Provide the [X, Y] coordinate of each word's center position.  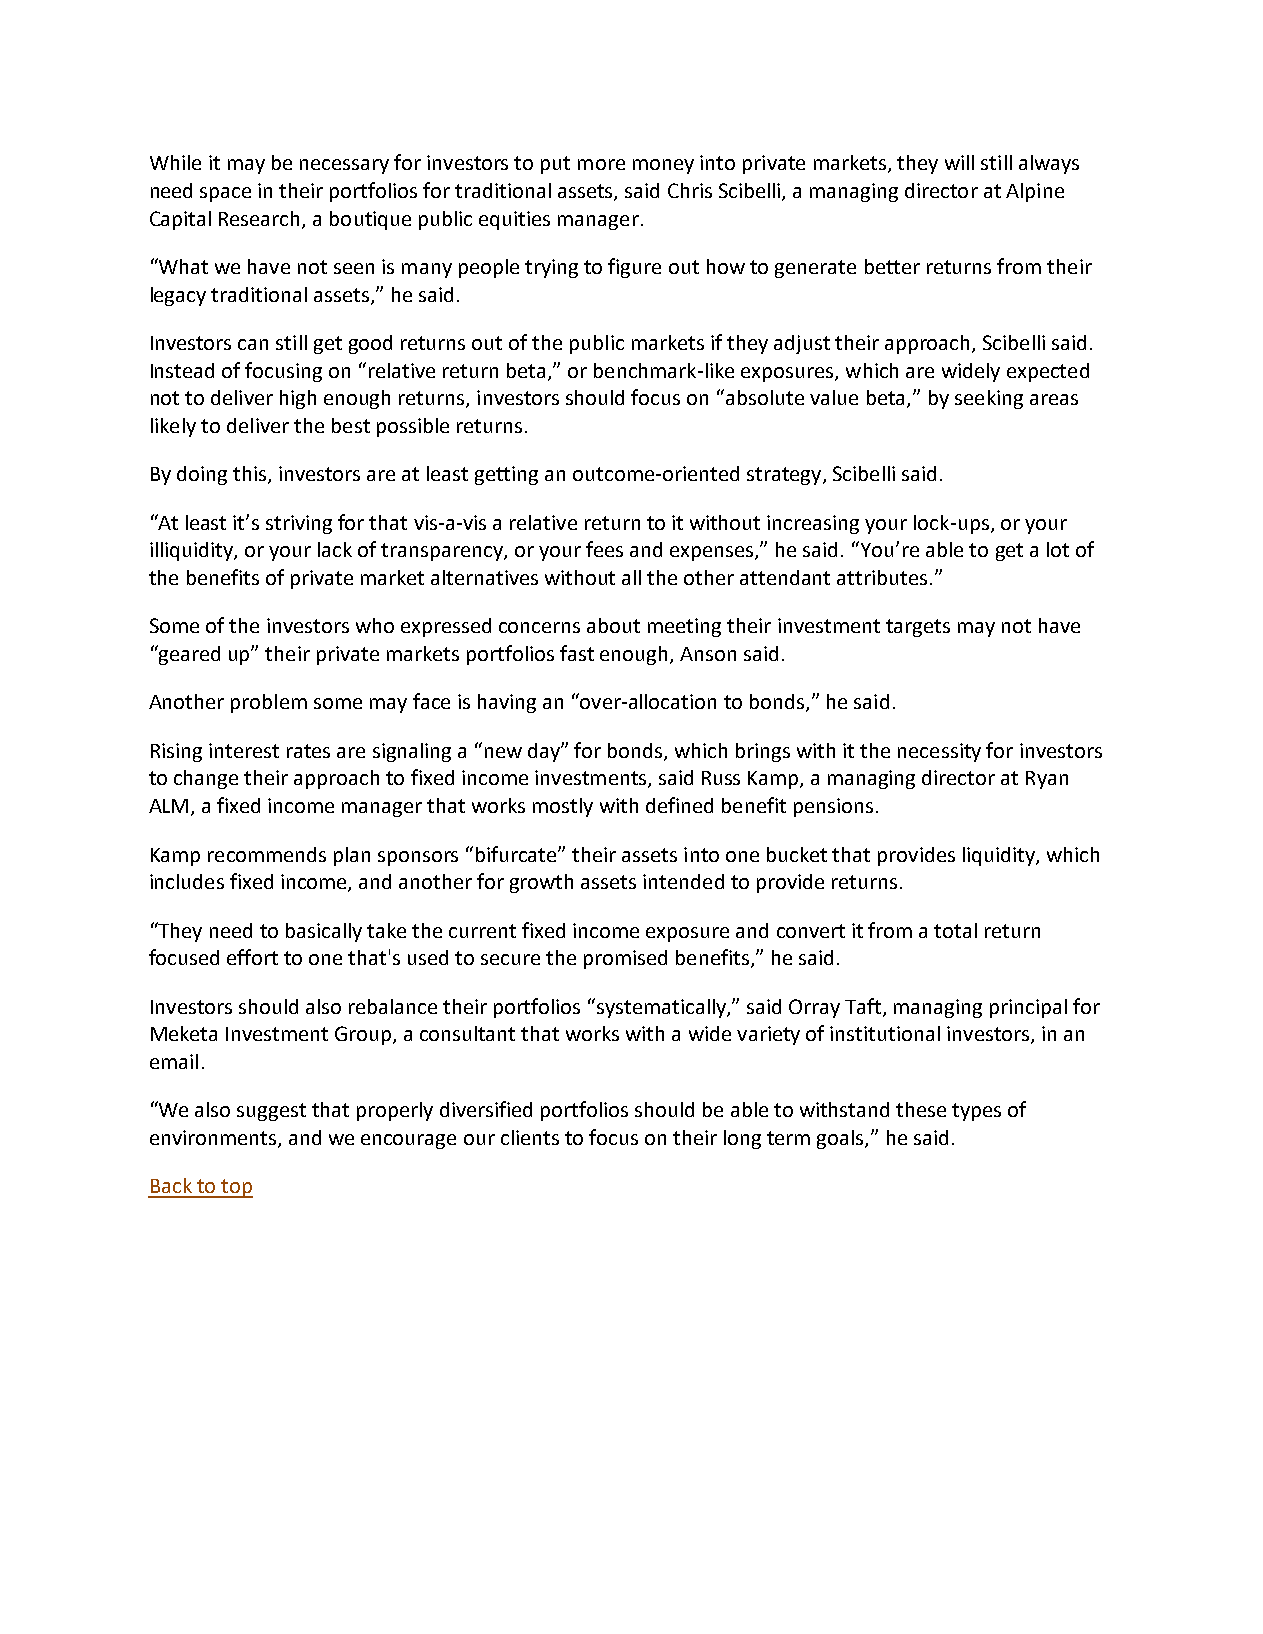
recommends [267, 854]
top [236, 1188]
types [976, 1112]
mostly [563, 807]
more [601, 164]
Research [261, 219]
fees [604, 549]
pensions [833, 807]
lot [1058, 549]
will [959, 162]
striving [299, 524]
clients [530, 1137]
